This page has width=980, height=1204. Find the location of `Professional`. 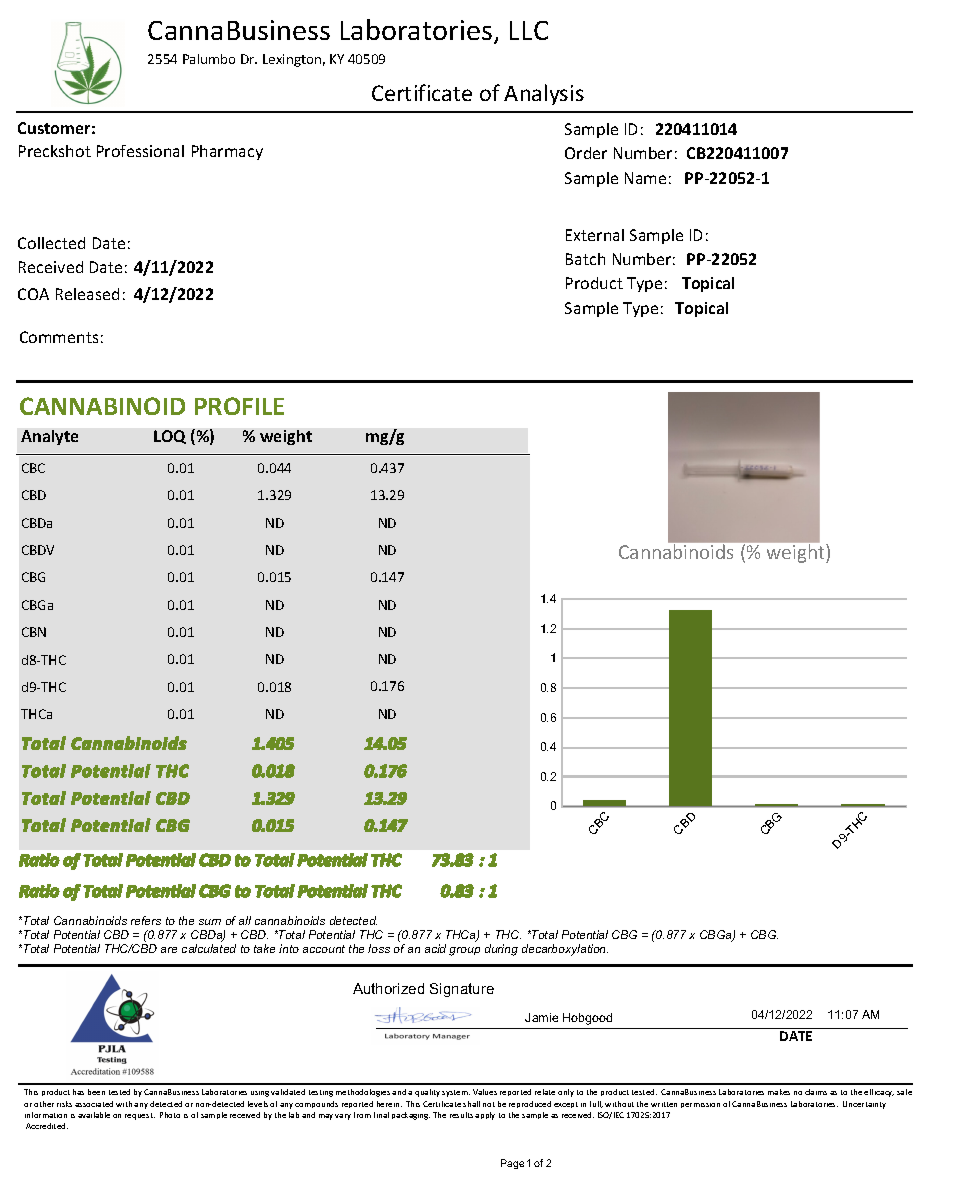

Professional is located at coordinates (140, 151).
